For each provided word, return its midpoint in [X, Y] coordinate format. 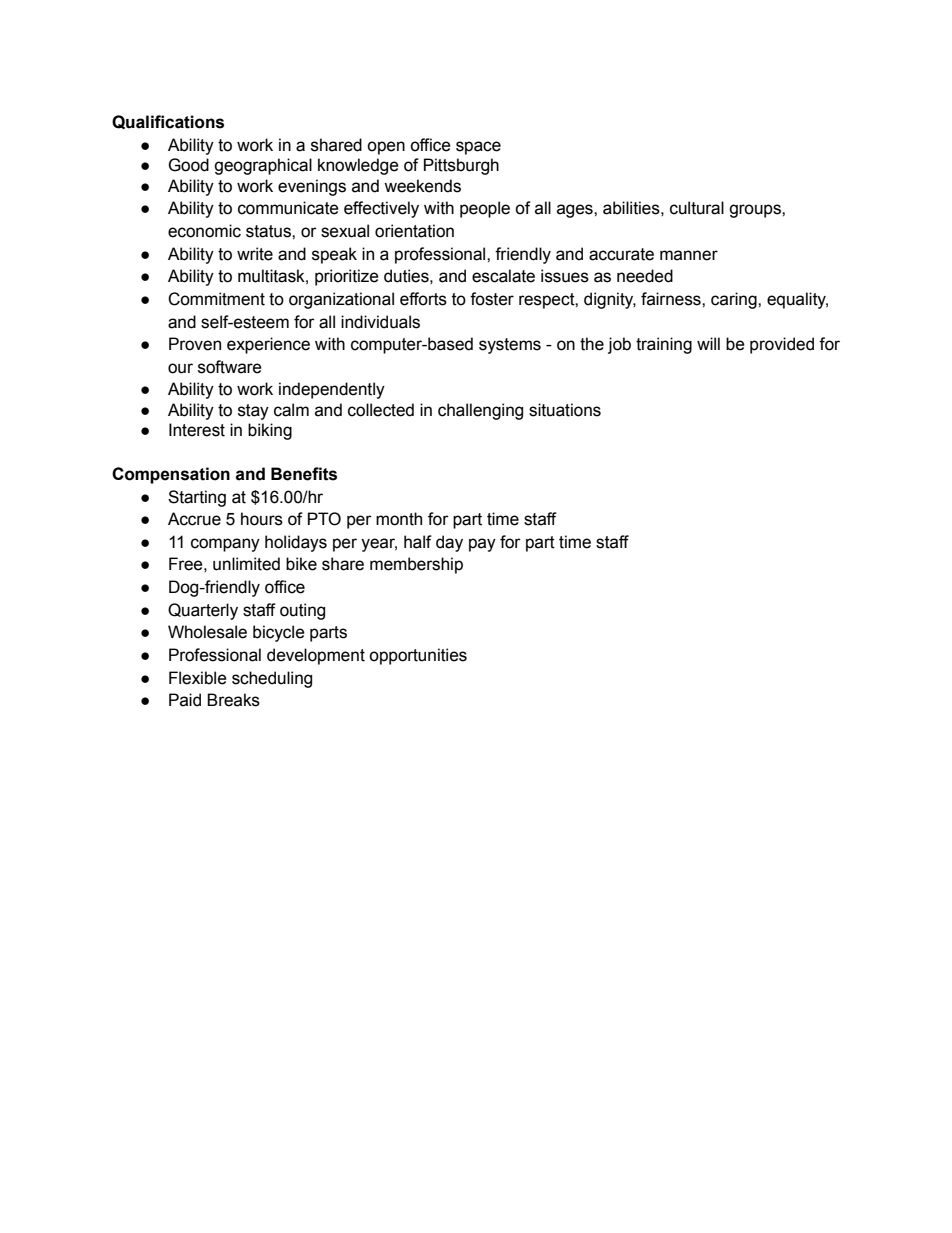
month [399, 519]
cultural [697, 208]
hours [262, 519]
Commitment [216, 299]
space [478, 148]
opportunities [418, 656]
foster [492, 299]
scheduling [272, 679]
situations [565, 410]
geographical [263, 166]
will [708, 343]
